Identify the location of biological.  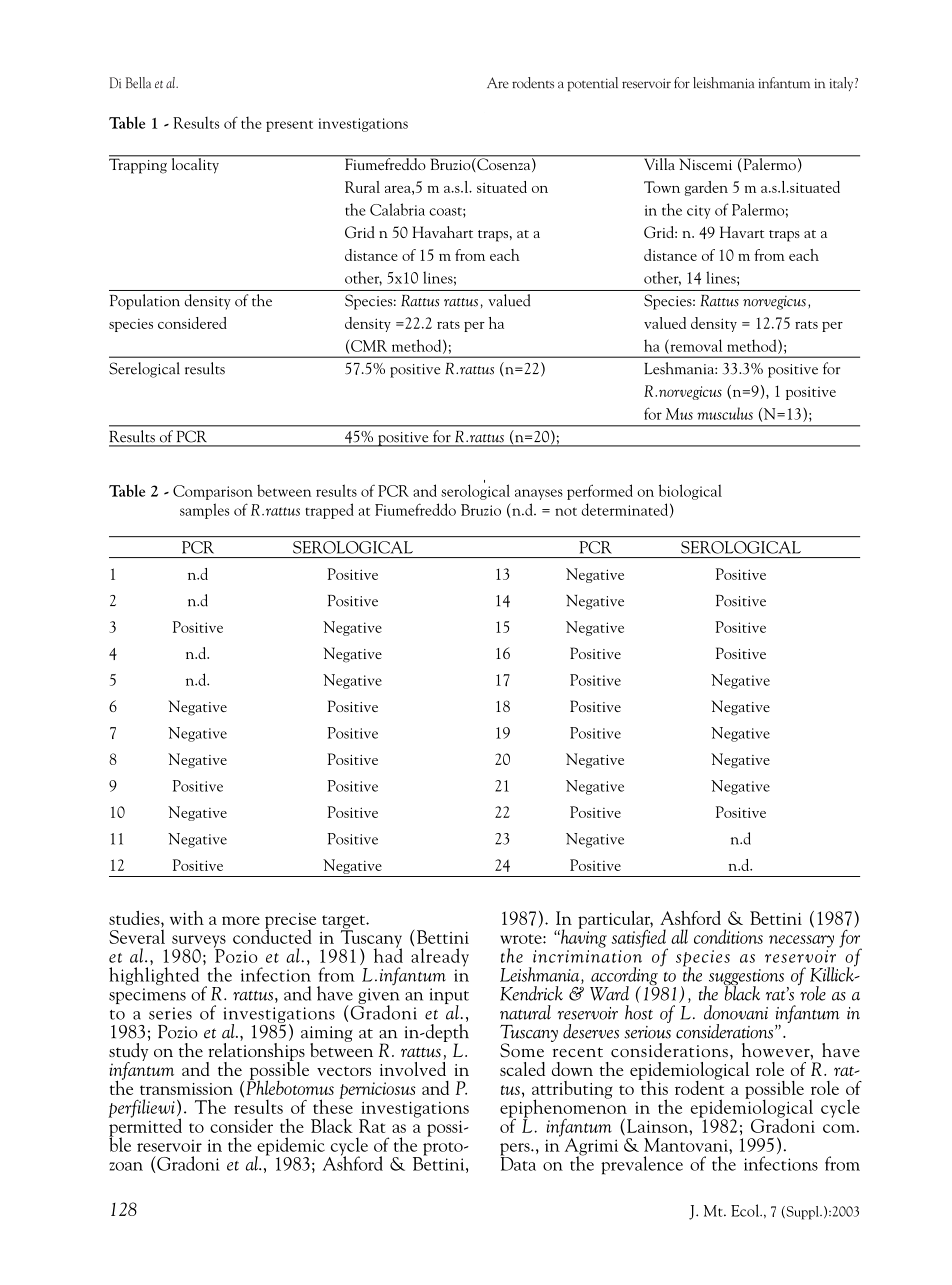
(690, 492).
